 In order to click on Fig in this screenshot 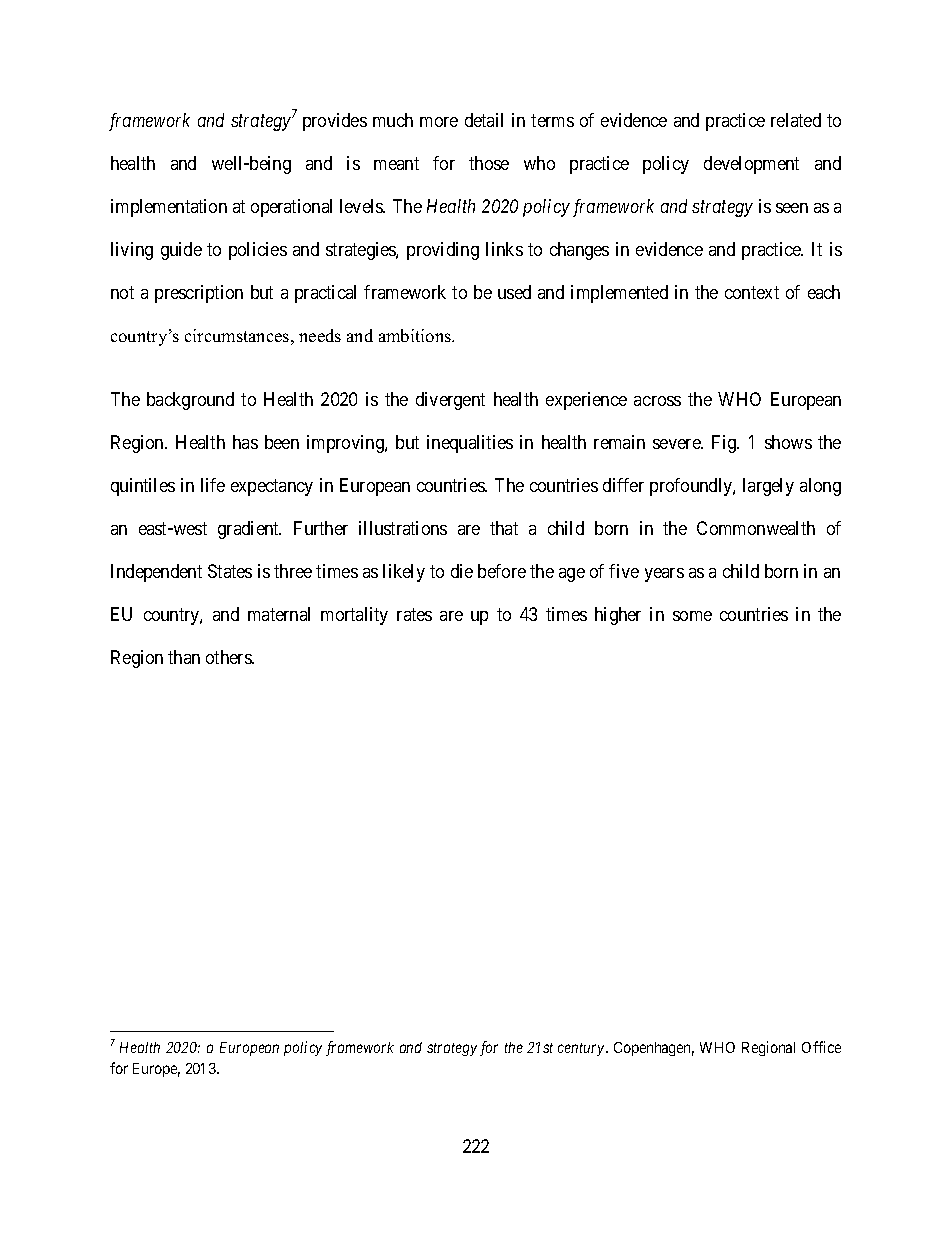, I will do `click(725, 444)`.
